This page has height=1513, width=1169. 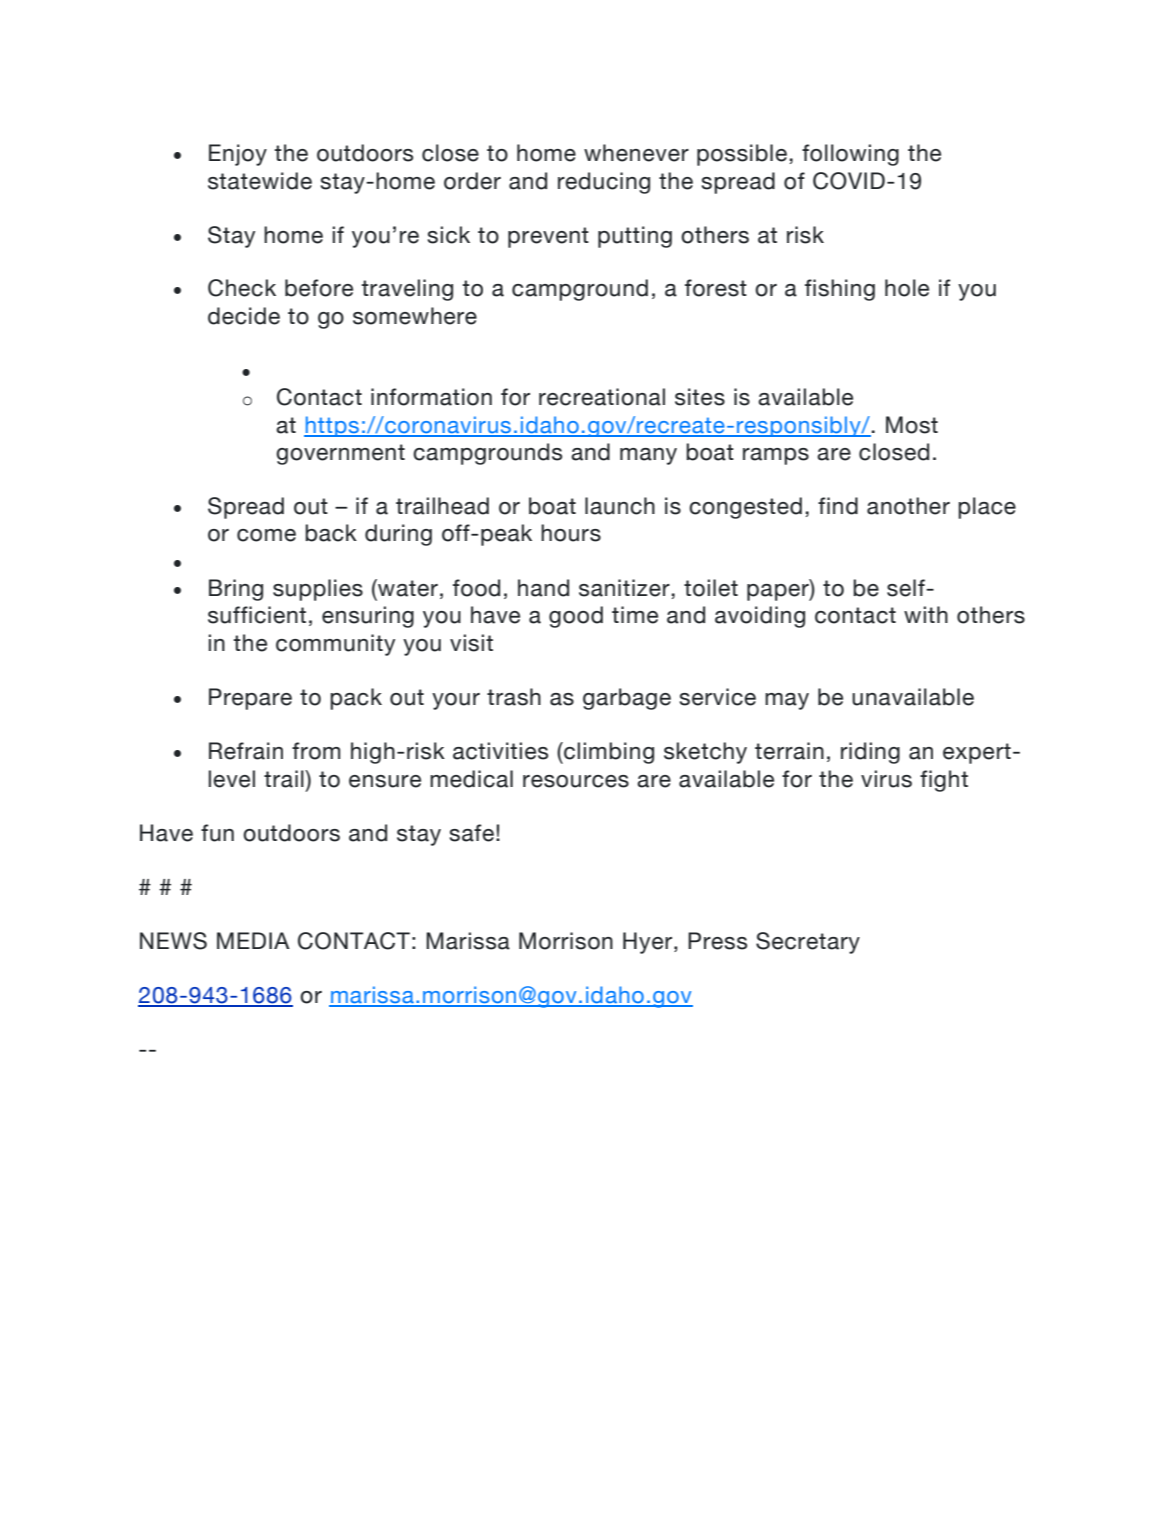 I want to click on garbage, so click(x=627, y=699).
